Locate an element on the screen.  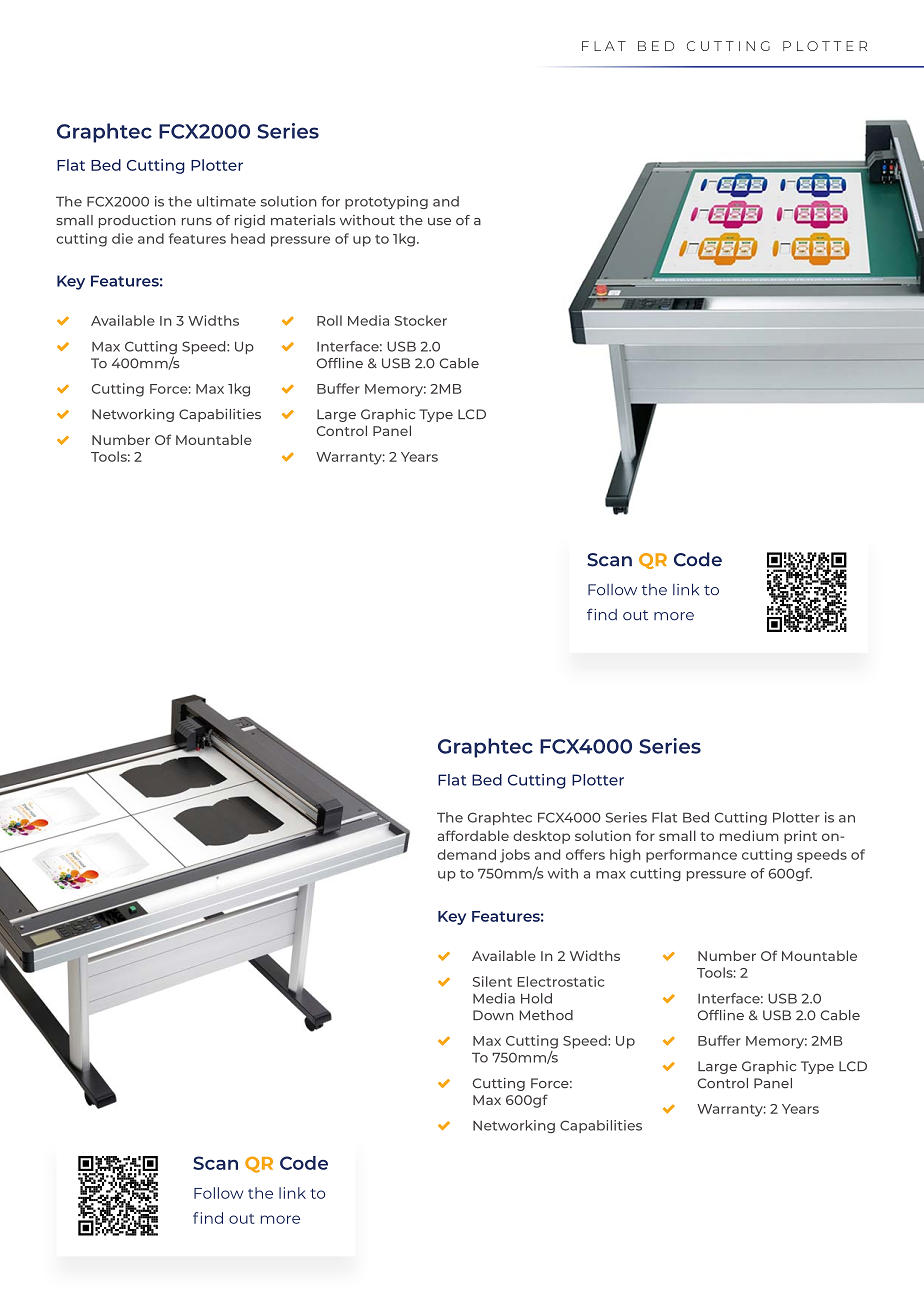
Roll is located at coordinates (329, 320).
